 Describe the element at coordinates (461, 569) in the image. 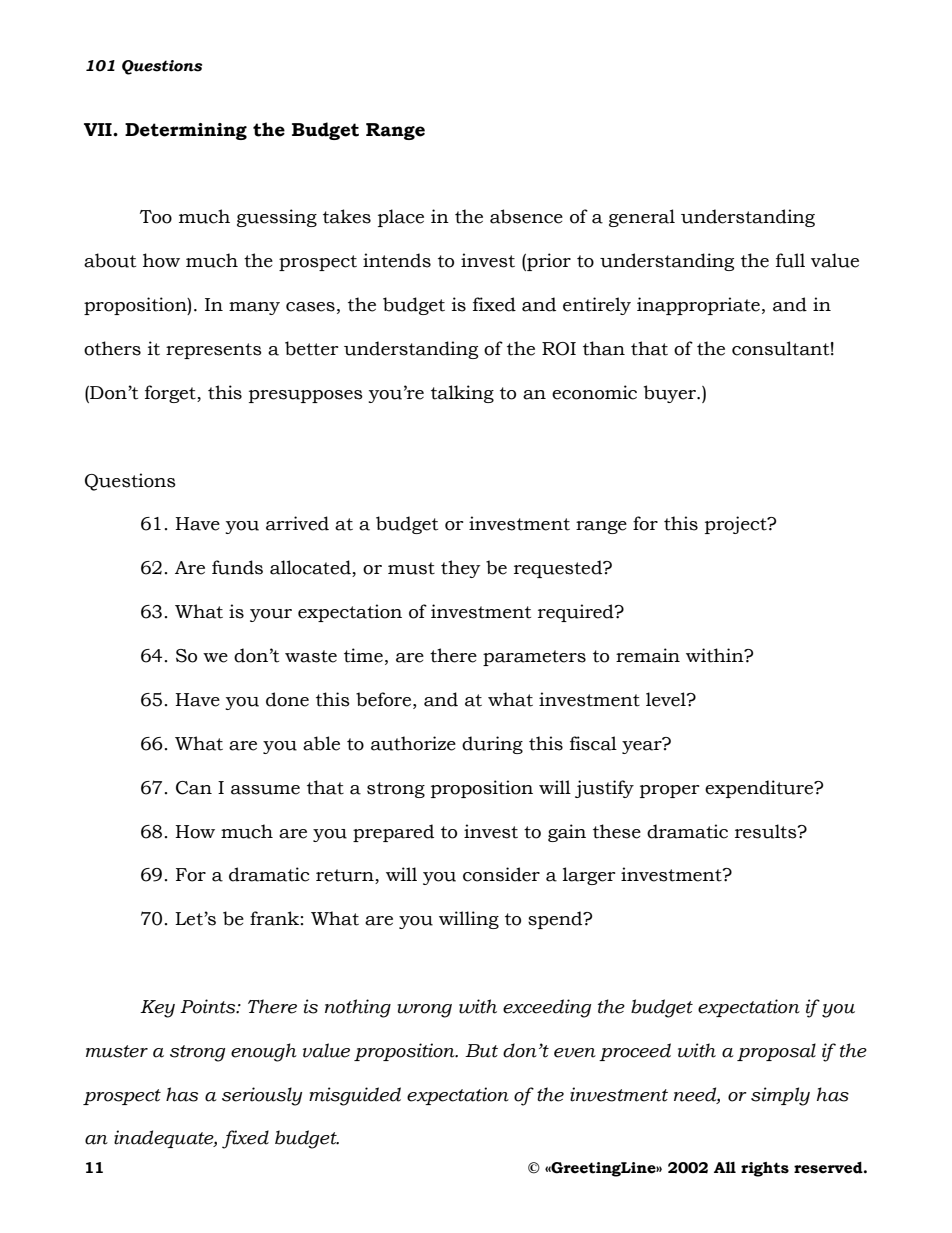

I see `they` at that location.
